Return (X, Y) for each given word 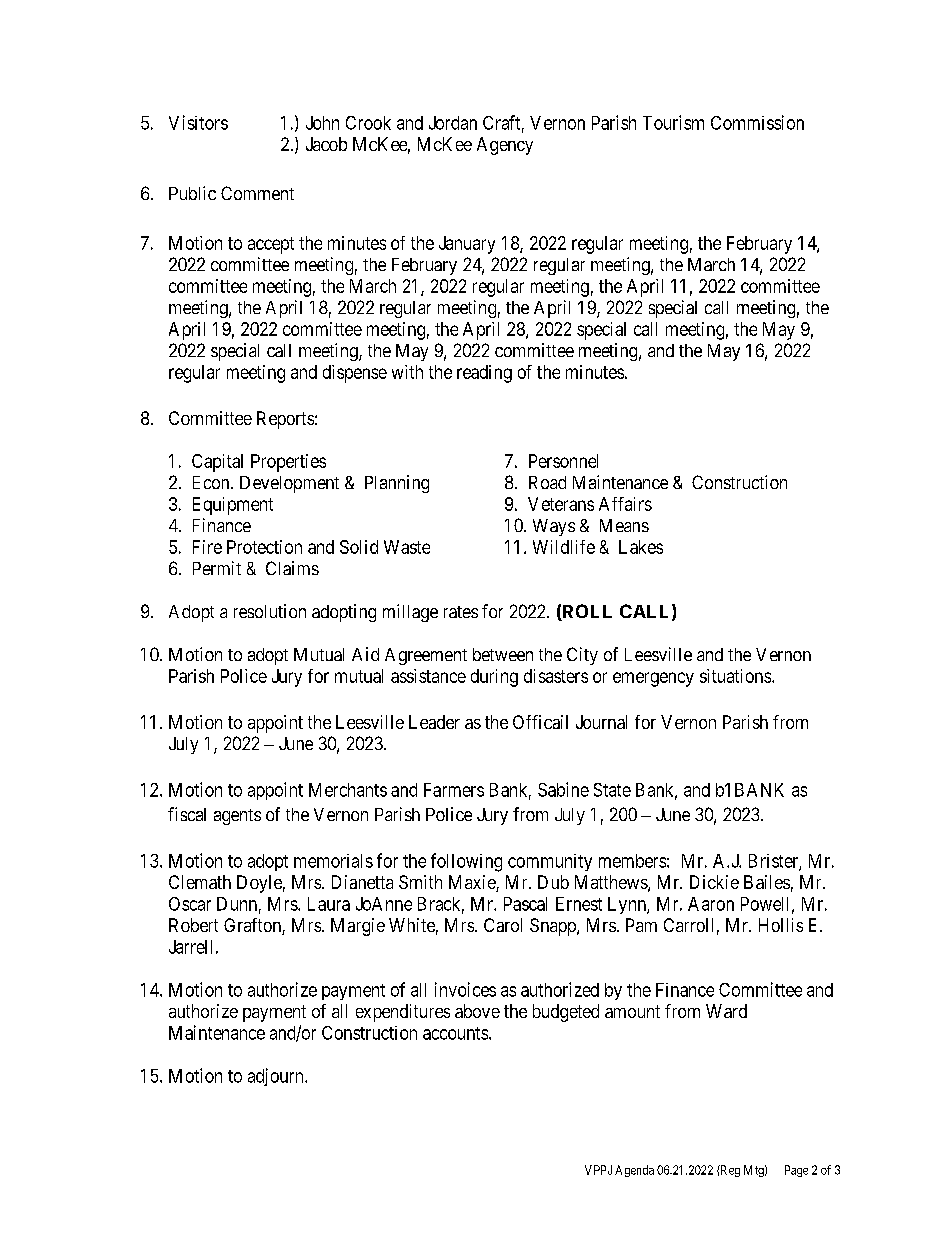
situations (735, 676)
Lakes (641, 547)
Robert (193, 925)
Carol (503, 925)
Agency (505, 146)
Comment (257, 193)
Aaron (711, 904)
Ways (554, 527)
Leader (434, 722)
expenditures (403, 1013)
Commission (757, 122)
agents (237, 817)
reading (484, 374)
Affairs (625, 504)
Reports (285, 420)
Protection (264, 547)
